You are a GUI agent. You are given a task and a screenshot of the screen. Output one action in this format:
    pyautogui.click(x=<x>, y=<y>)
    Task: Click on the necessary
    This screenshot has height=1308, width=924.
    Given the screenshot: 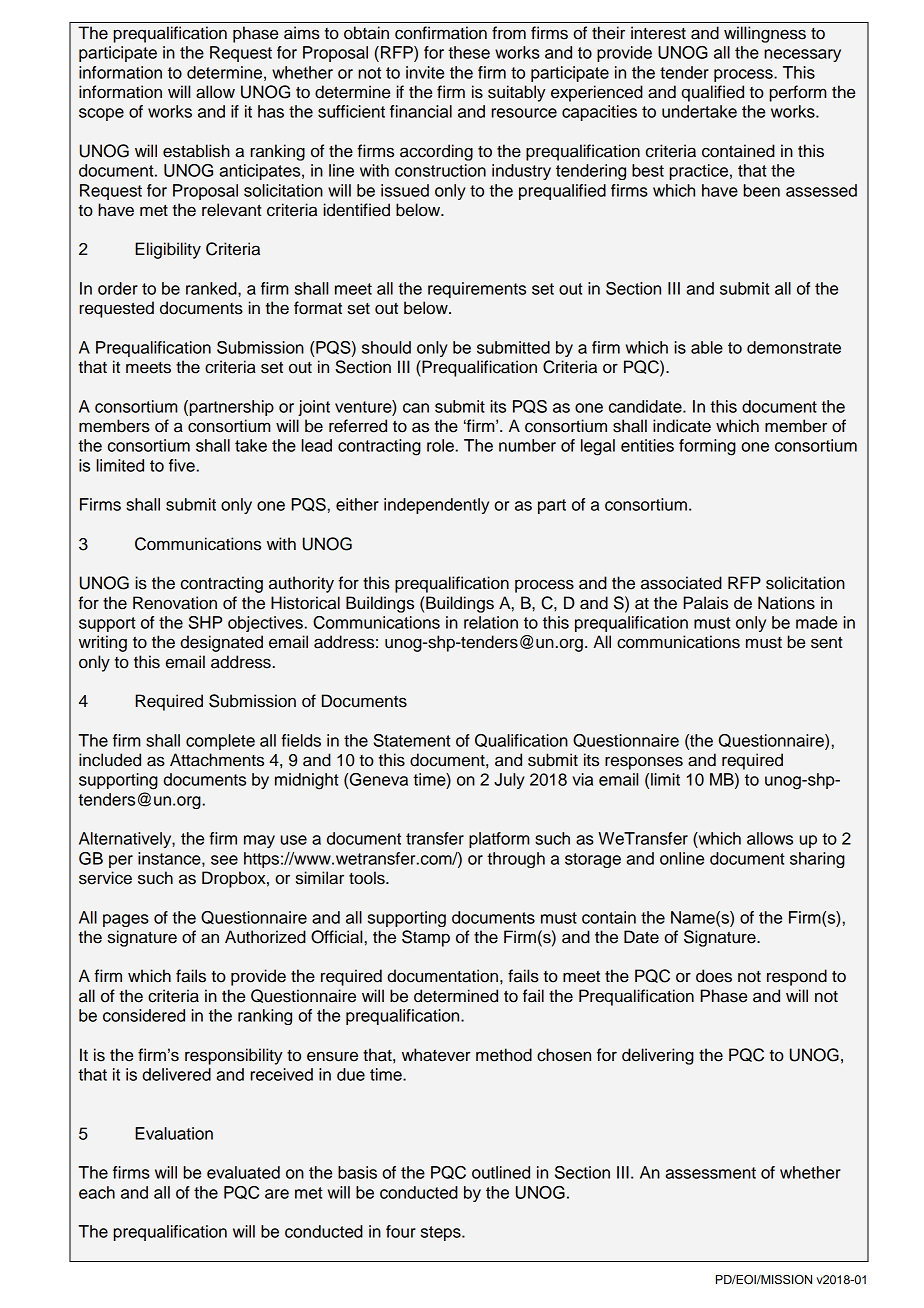 What is the action you would take?
    pyautogui.click(x=802, y=55)
